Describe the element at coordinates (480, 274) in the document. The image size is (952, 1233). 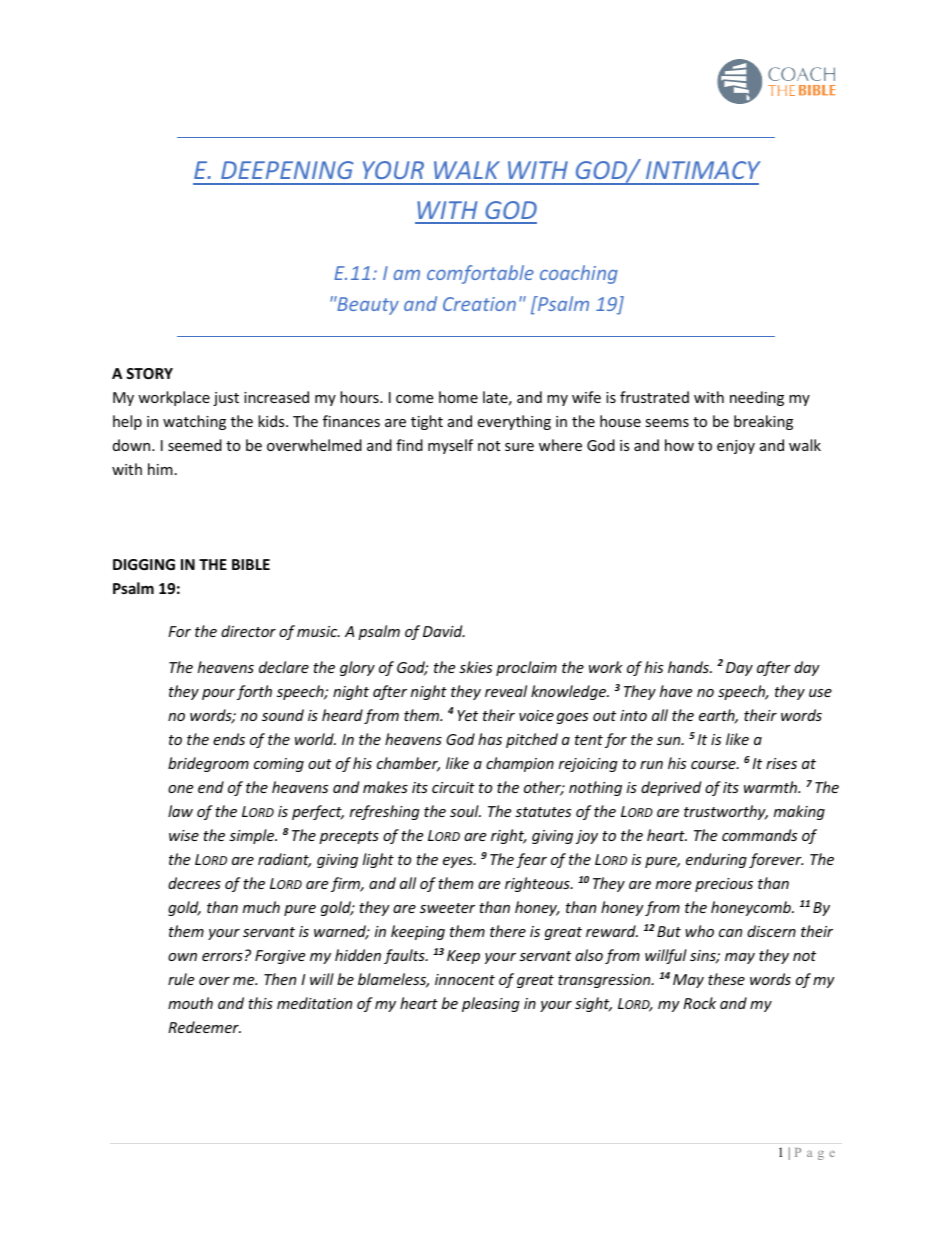
I see `comfortable` at that location.
